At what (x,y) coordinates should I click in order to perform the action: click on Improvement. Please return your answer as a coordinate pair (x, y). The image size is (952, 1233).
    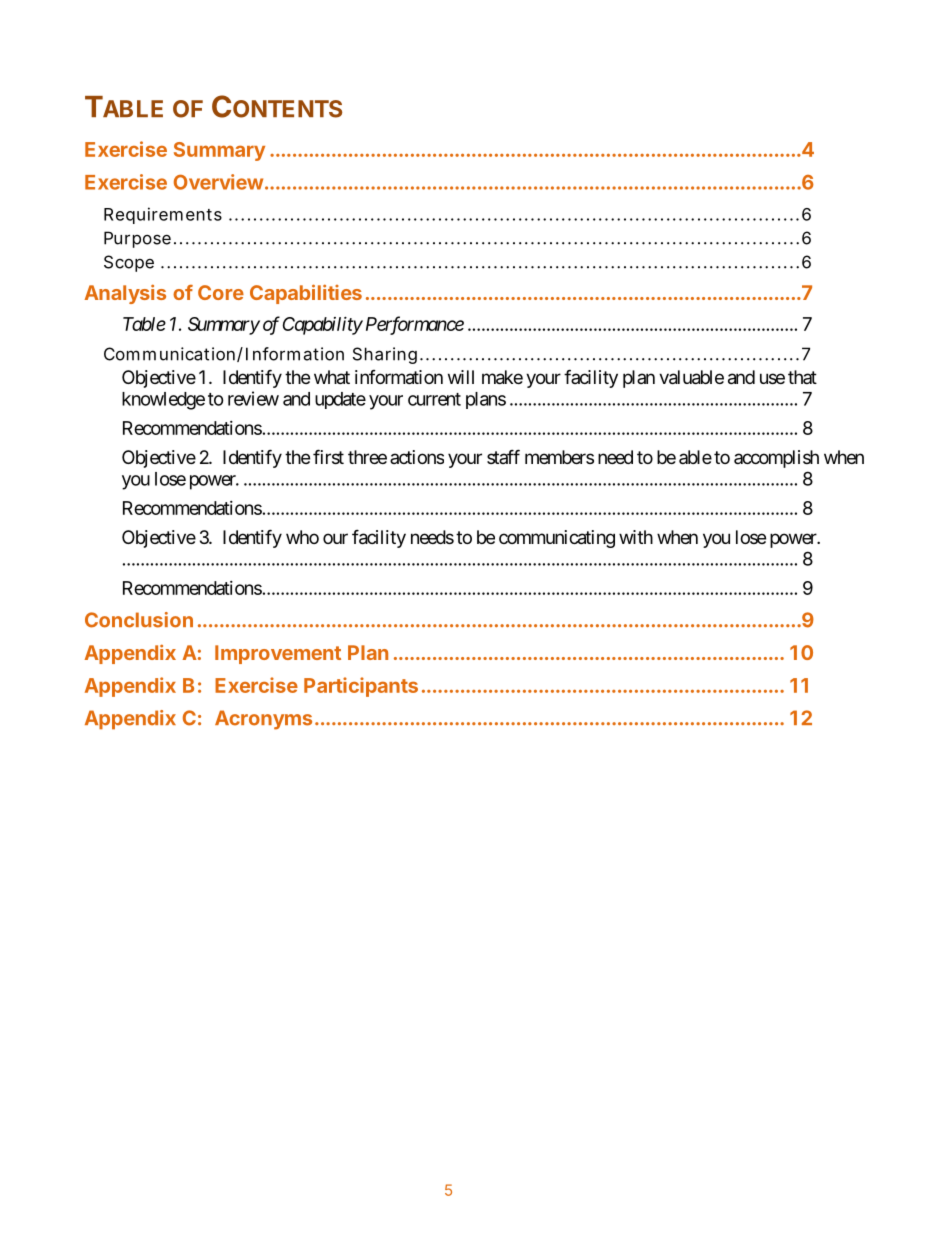
    Looking at the image, I should click on (278, 654).
